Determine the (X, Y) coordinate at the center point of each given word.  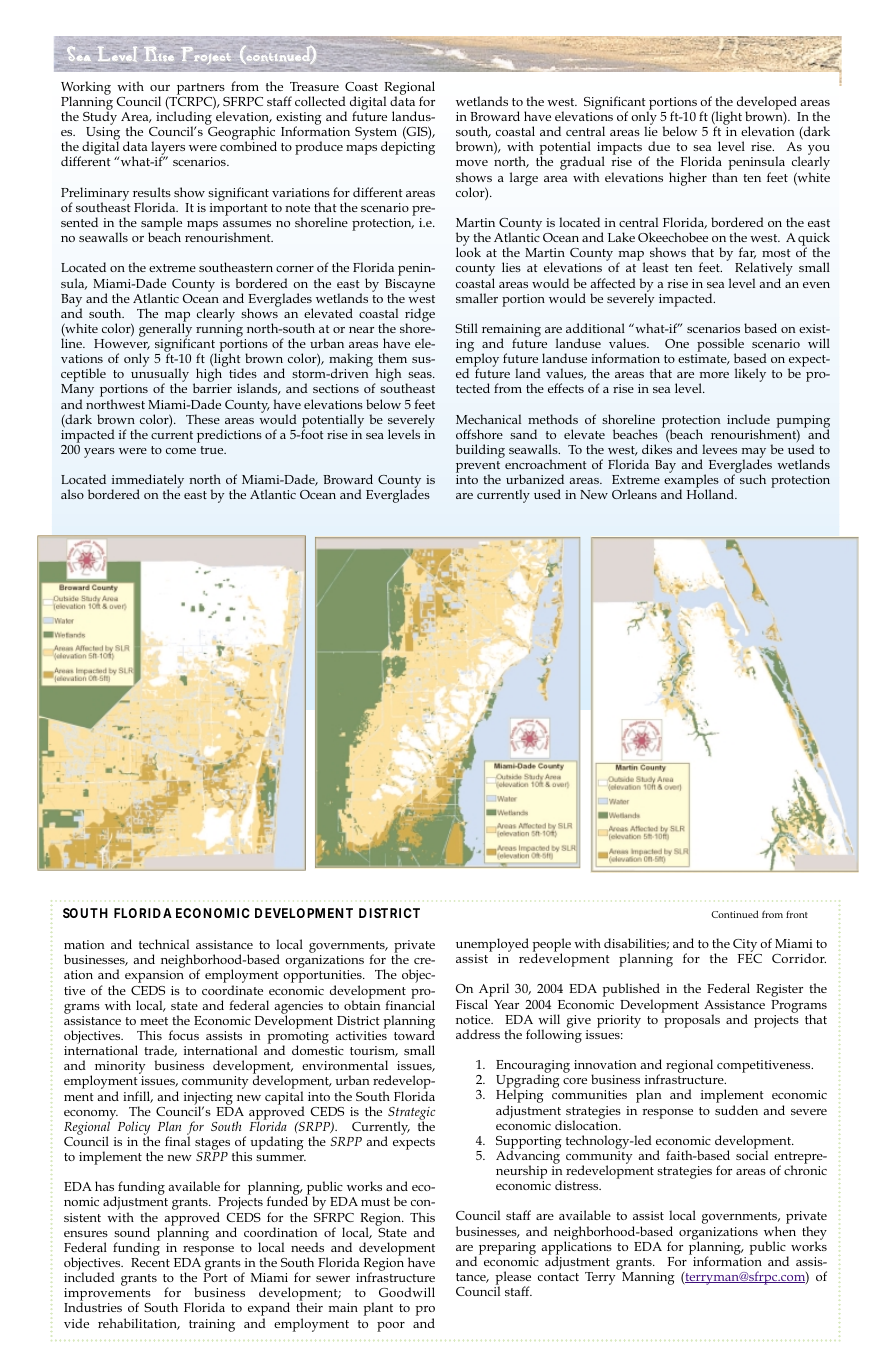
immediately (147, 482)
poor (391, 1327)
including (184, 119)
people (551, 946)
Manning (648, 1278)
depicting (408, 148)
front (797, 914)
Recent (150, 1262)
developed (767, 104)
